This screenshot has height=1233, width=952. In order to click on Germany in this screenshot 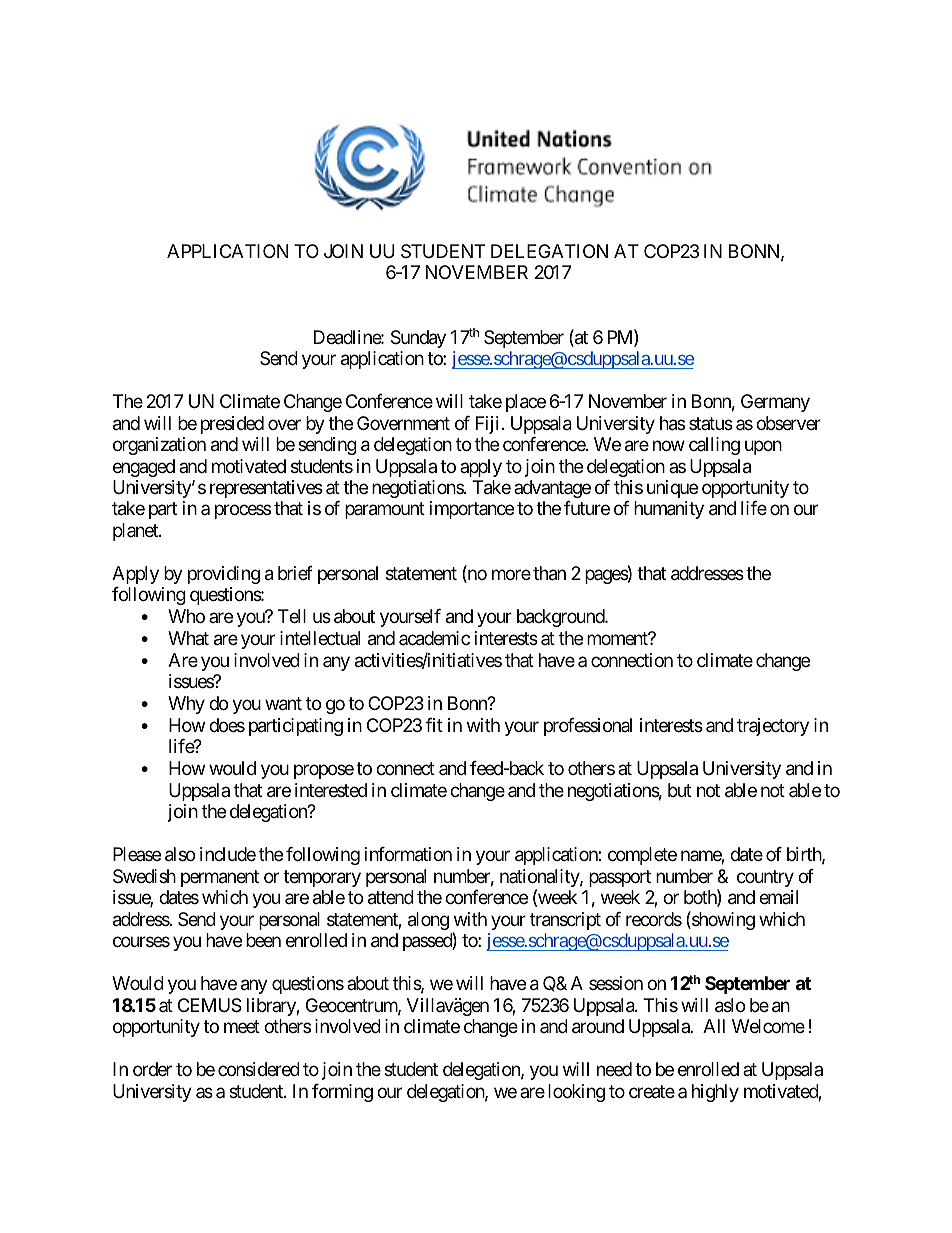, I will do `click(775, 403)`.
